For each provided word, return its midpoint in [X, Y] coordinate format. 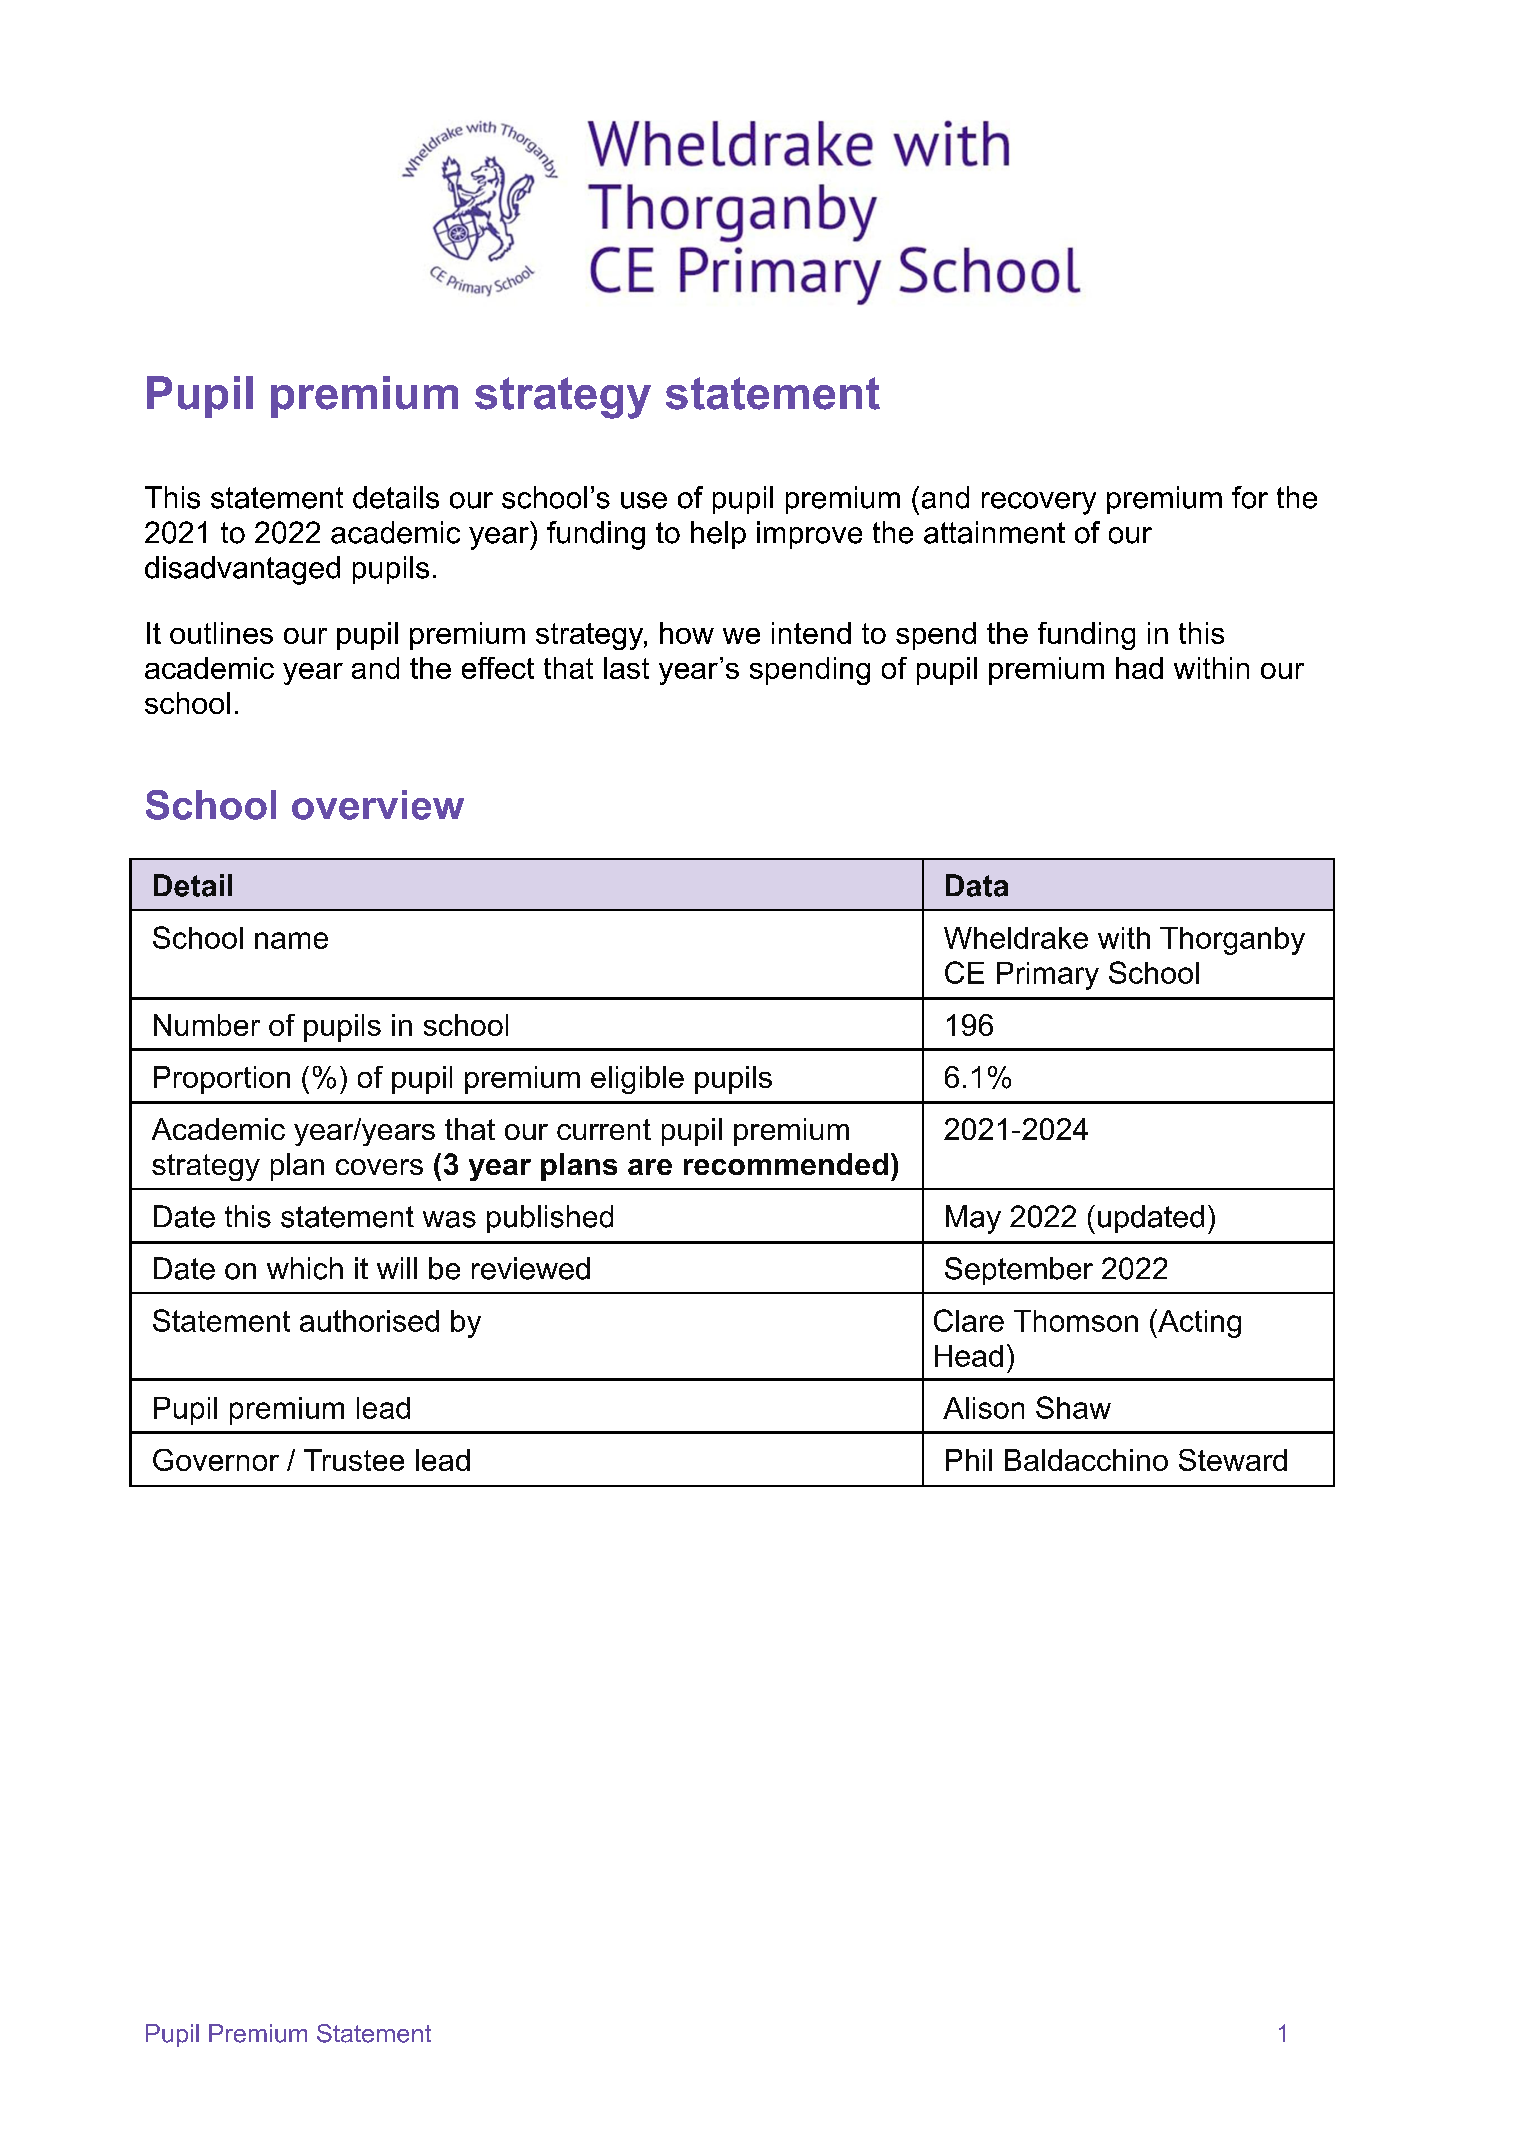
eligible [637, 1080]
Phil [969, 1460]
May [973, 1219]
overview [378, 805]
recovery [1039, 503]
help [718, 535]
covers [379, 1167]
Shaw [1073, 1407]
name [291, 940]
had [1139, 668]
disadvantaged [242, 570]
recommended [786, 1164]
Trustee [354, 1460]
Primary [1048, 976]
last [626, 668]
